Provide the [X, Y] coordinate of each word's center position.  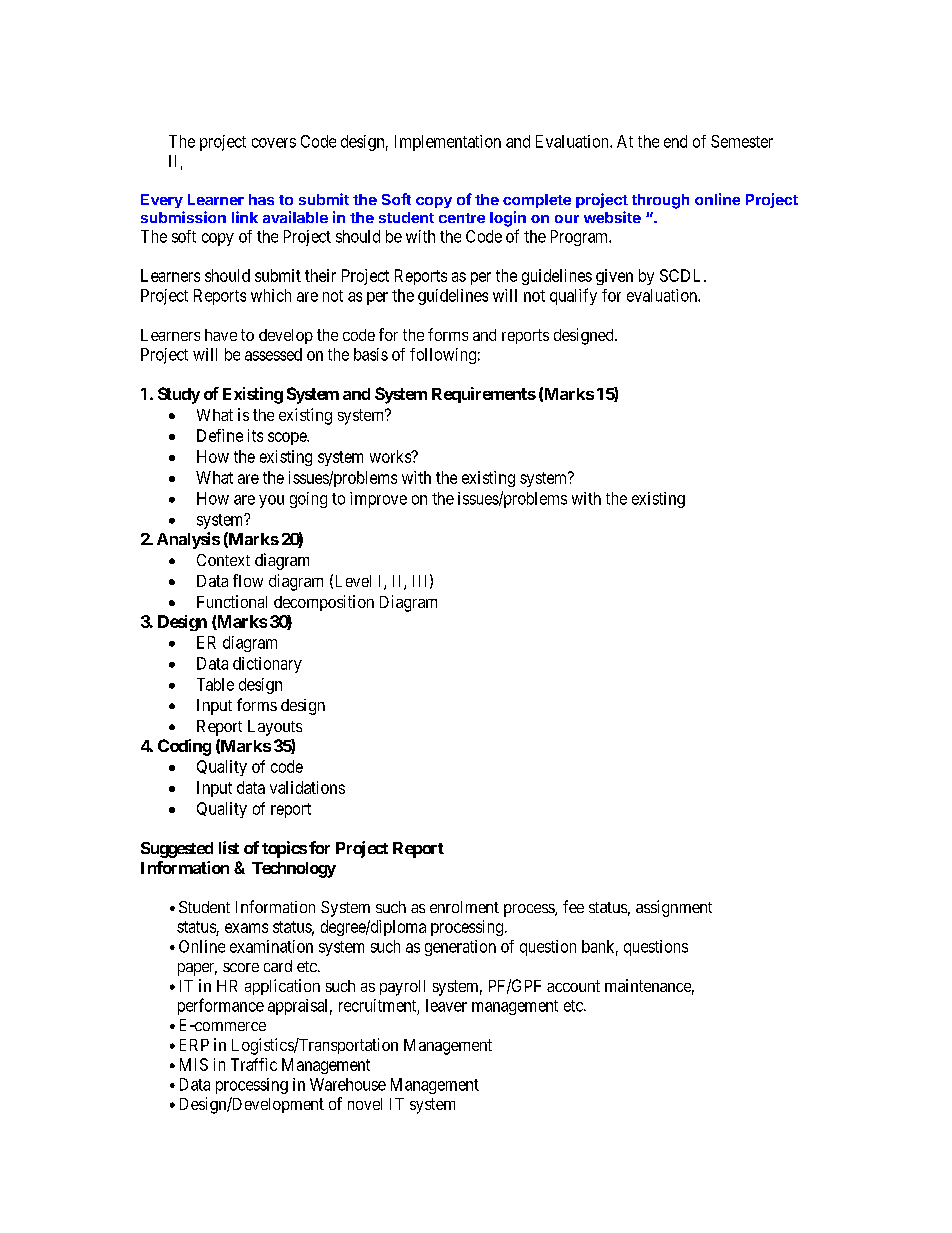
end [675, 141]
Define [220, 435]
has [261, 199]
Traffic [254, 1064]
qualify [573, 296]
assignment [674, 908]
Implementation [448, 143]
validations [307, 787]
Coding [184, 747]
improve [378, 500]
